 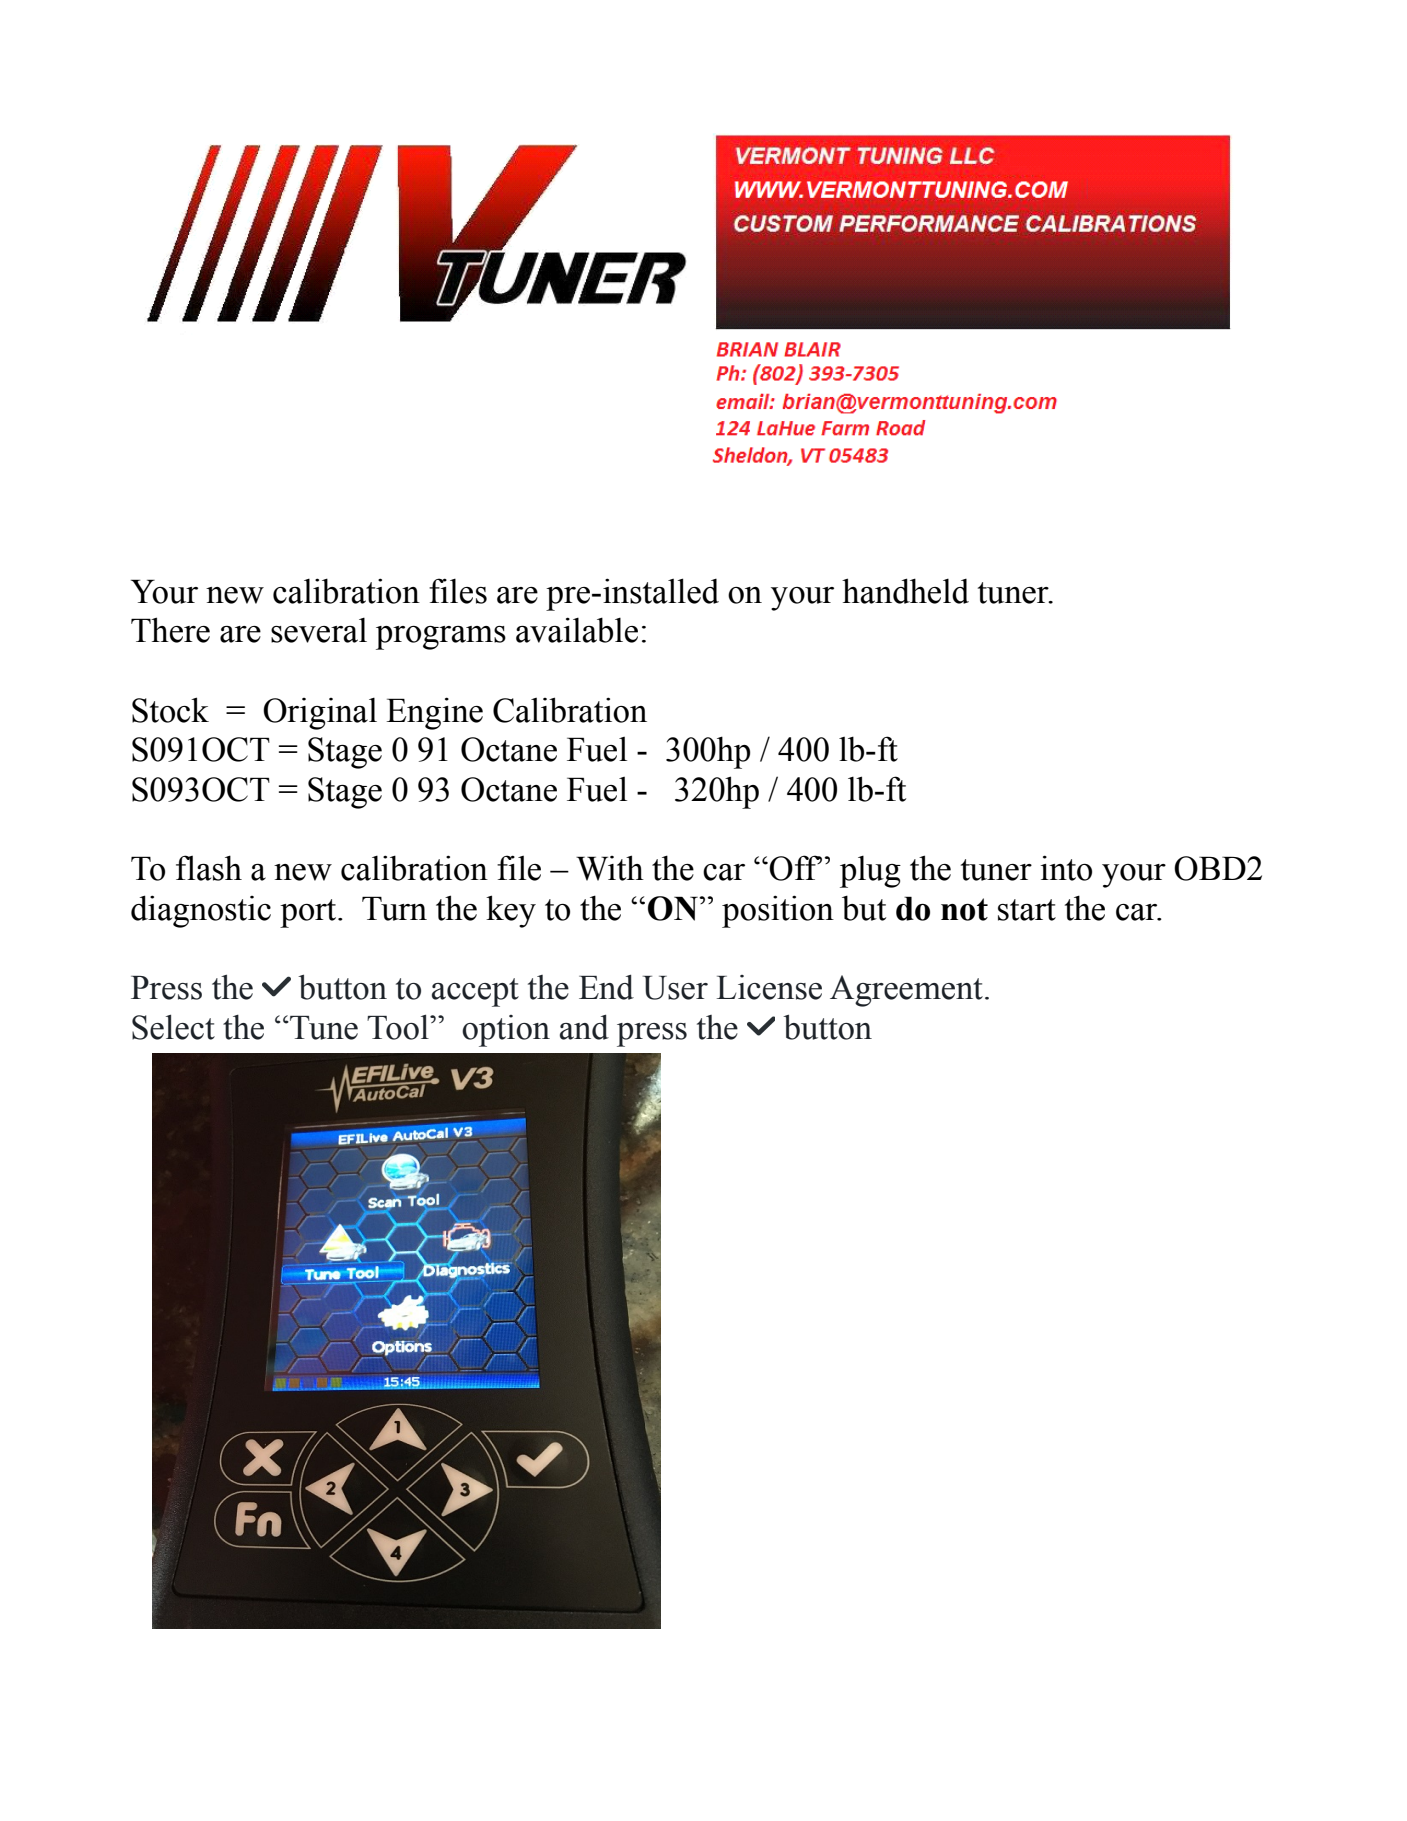 What do you see at coordinates (434, 713) in the screenshot?
I see `Engine` at bounding box center [434, 713].
